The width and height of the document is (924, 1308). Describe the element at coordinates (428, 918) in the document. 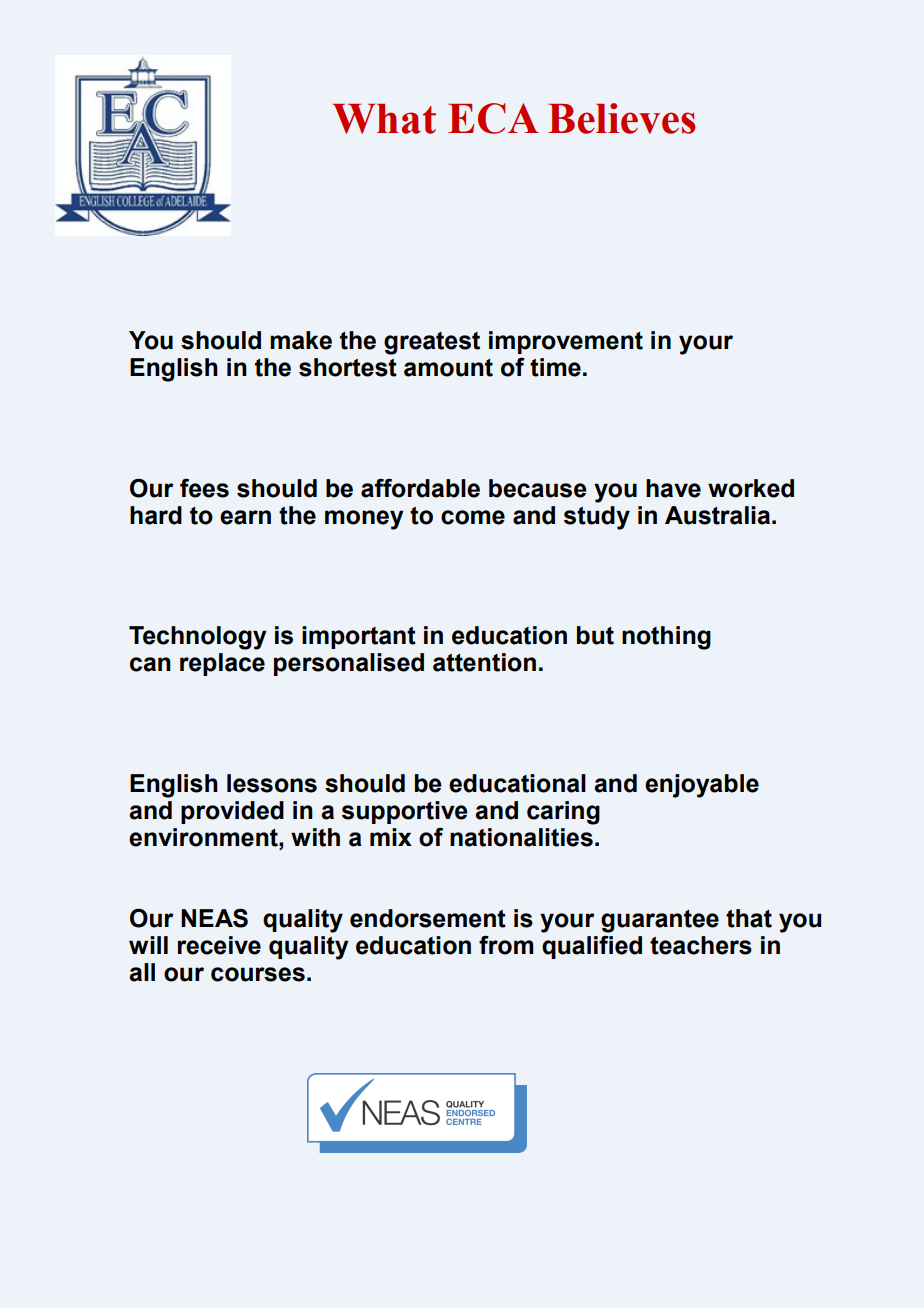

I see `endorsement` at that location.
